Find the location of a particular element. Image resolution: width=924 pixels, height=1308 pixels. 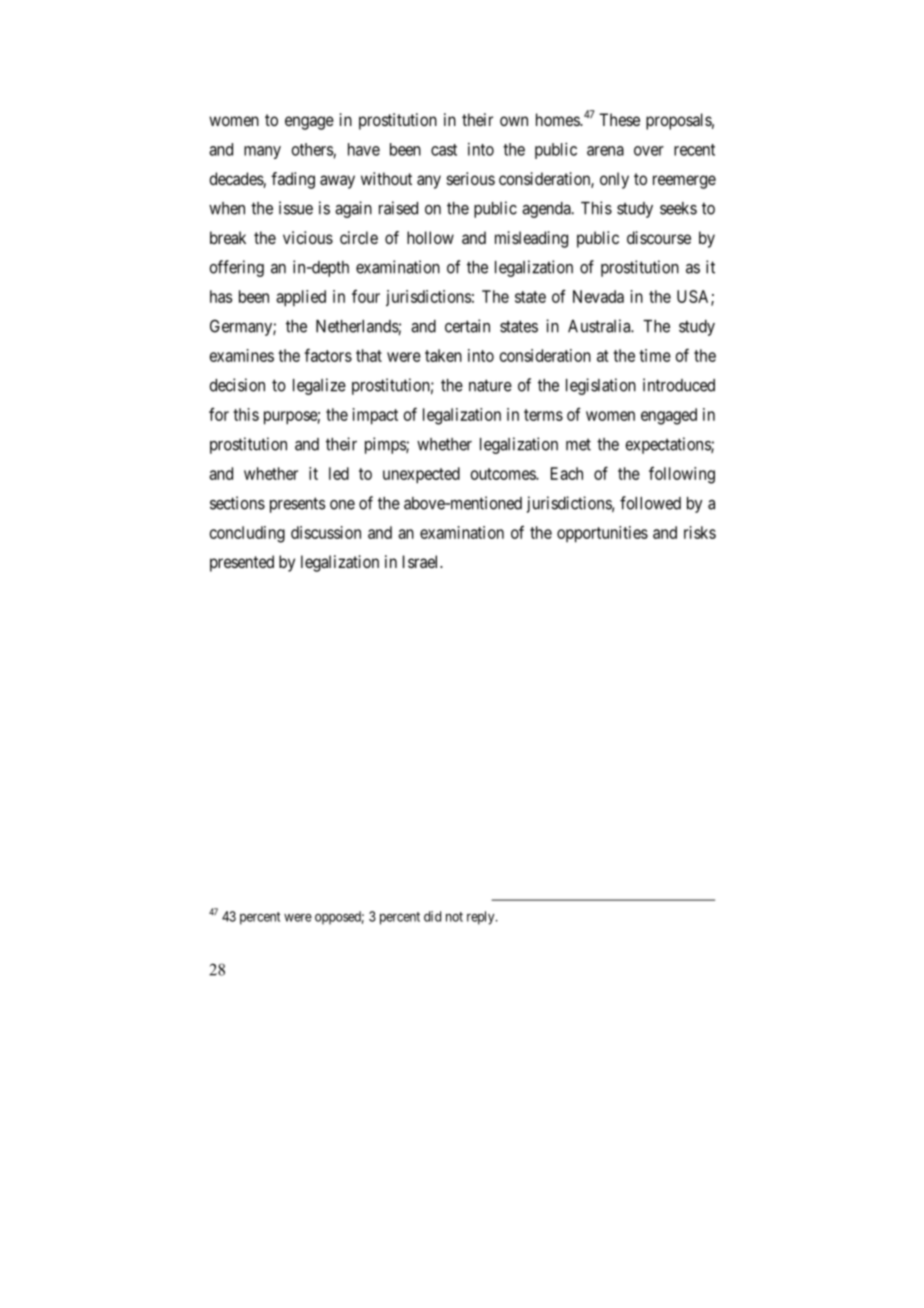

not is located at coordinates (454, 917).
